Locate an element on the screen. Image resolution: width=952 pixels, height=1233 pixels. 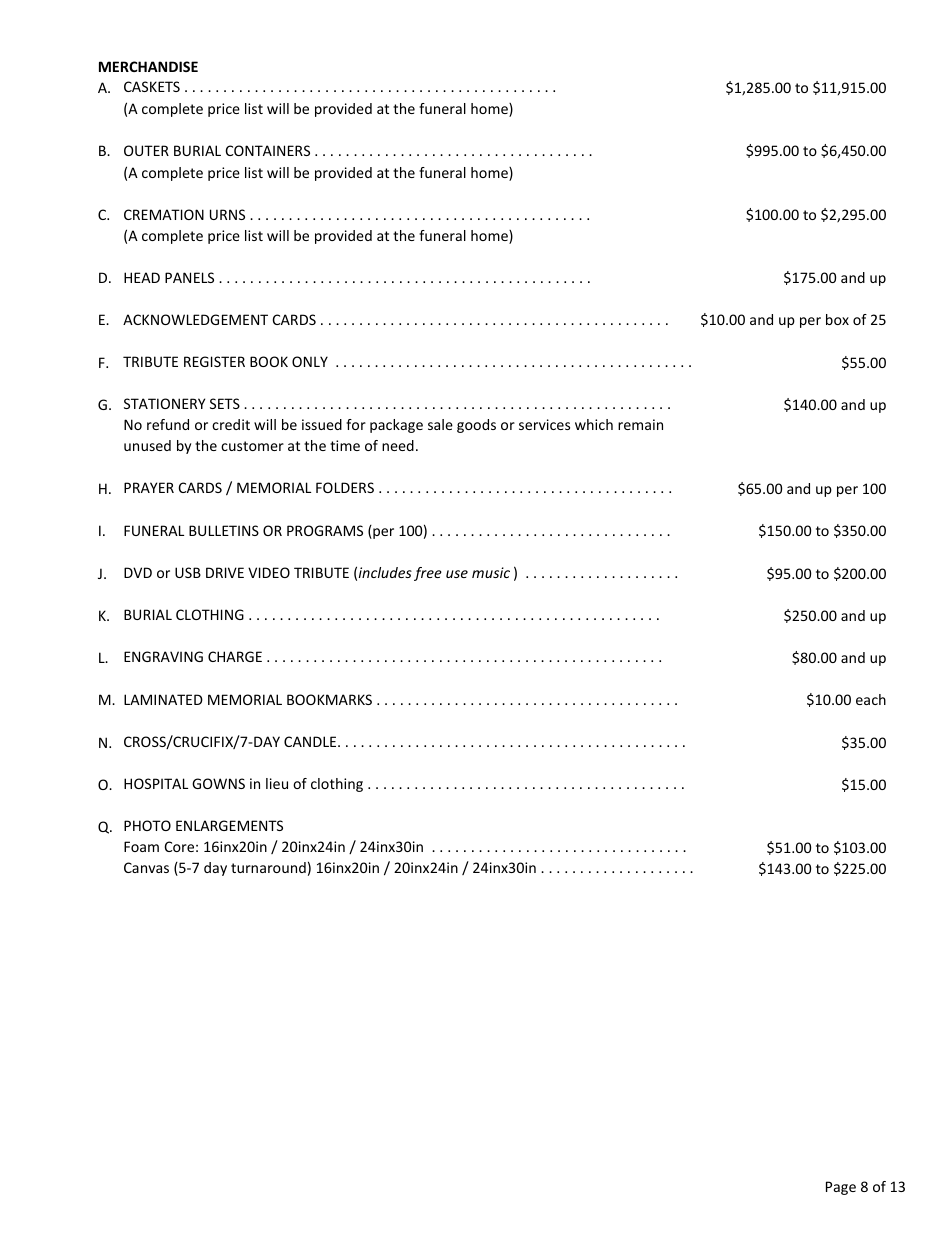
CASKETS is located at coordinates (152, 86).
